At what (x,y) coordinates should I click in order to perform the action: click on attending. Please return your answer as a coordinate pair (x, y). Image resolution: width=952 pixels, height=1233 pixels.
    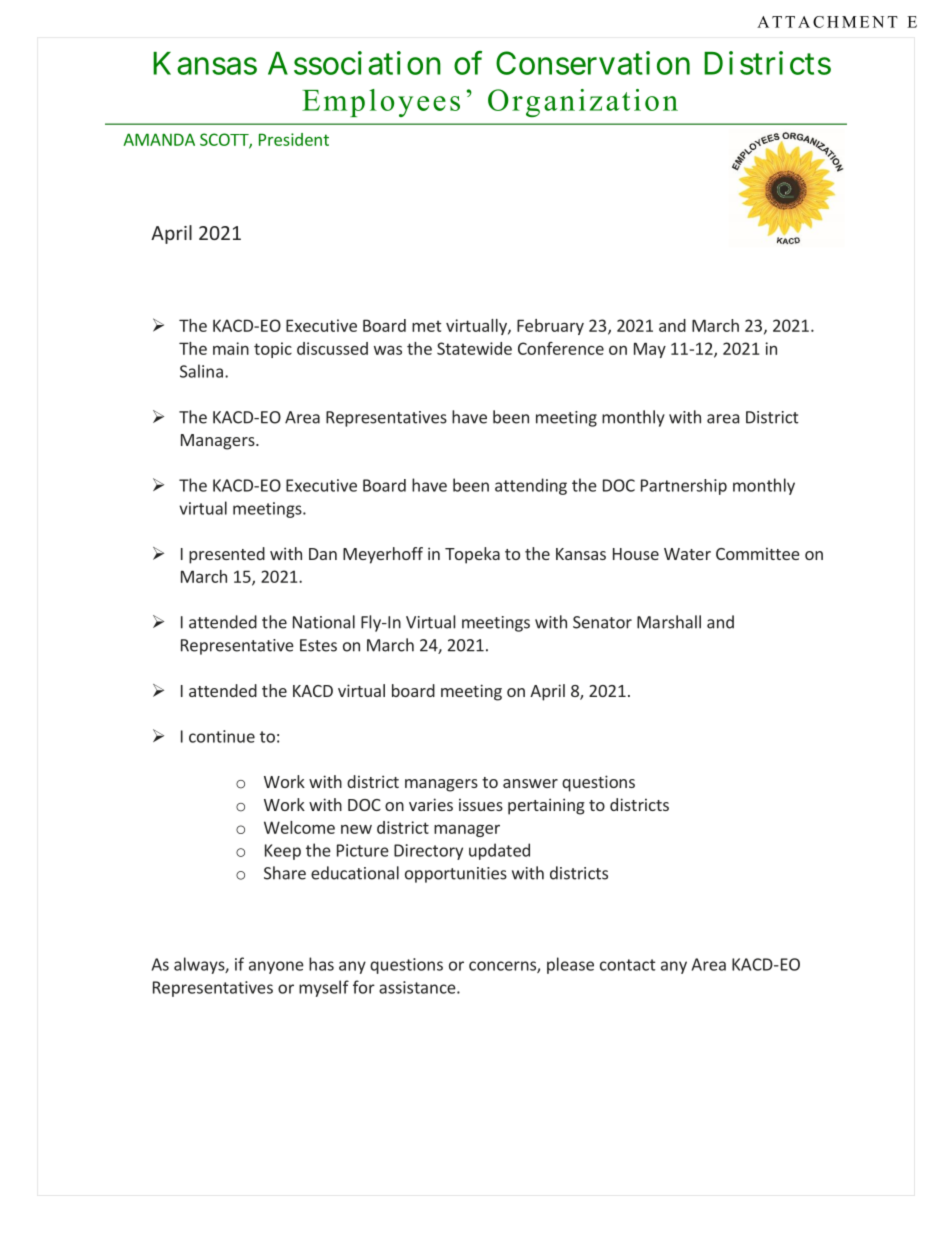
    Looking at the image, I should click on (531, 486).
